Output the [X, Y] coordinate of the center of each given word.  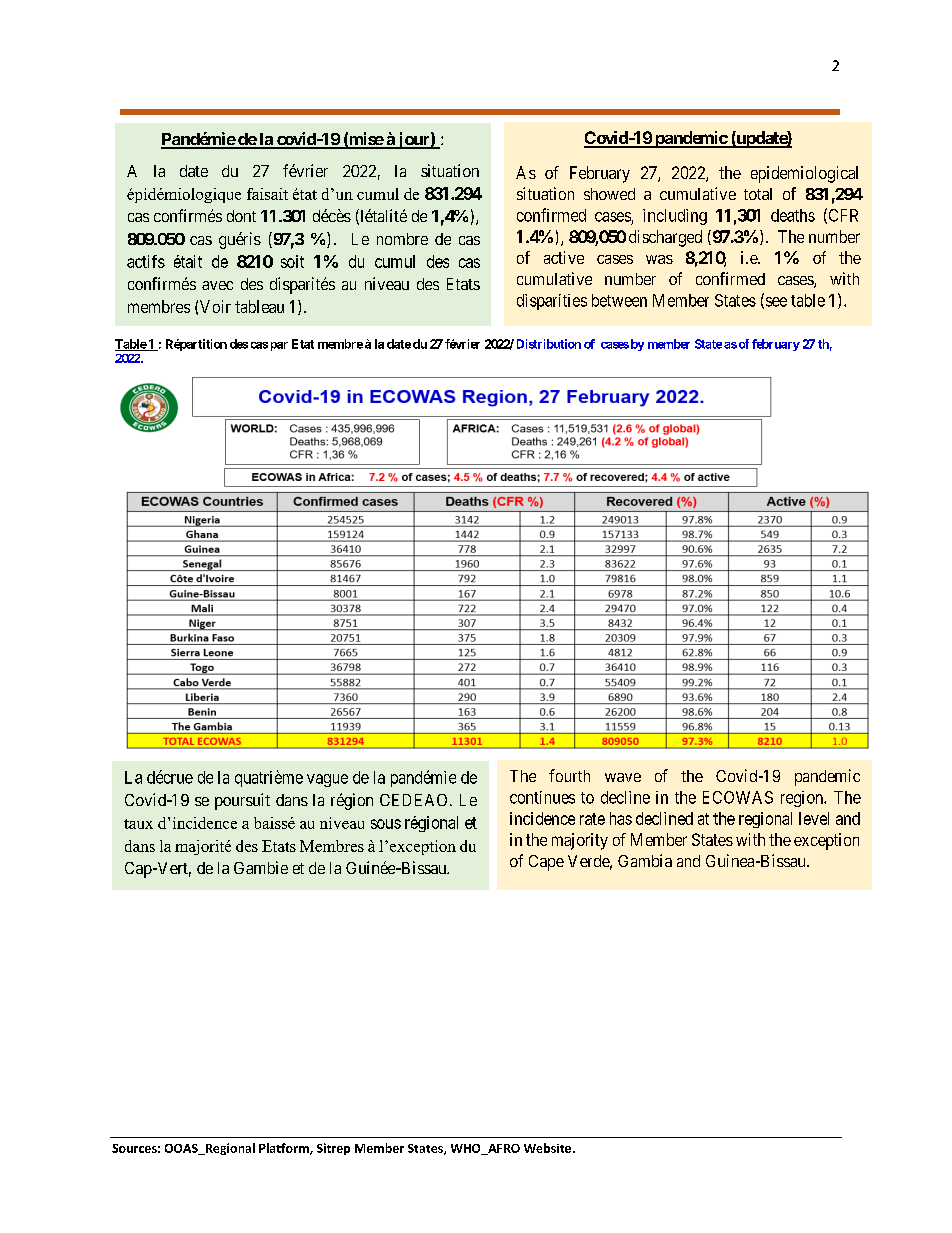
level [814, 818]
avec [217, 285]
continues [542, 797]
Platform [285, 1149]
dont [241, 216]
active [564, 257]
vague [327, 780]
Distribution [549, 344]
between [619, 300]
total [758, 194]
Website [547, 1148]
